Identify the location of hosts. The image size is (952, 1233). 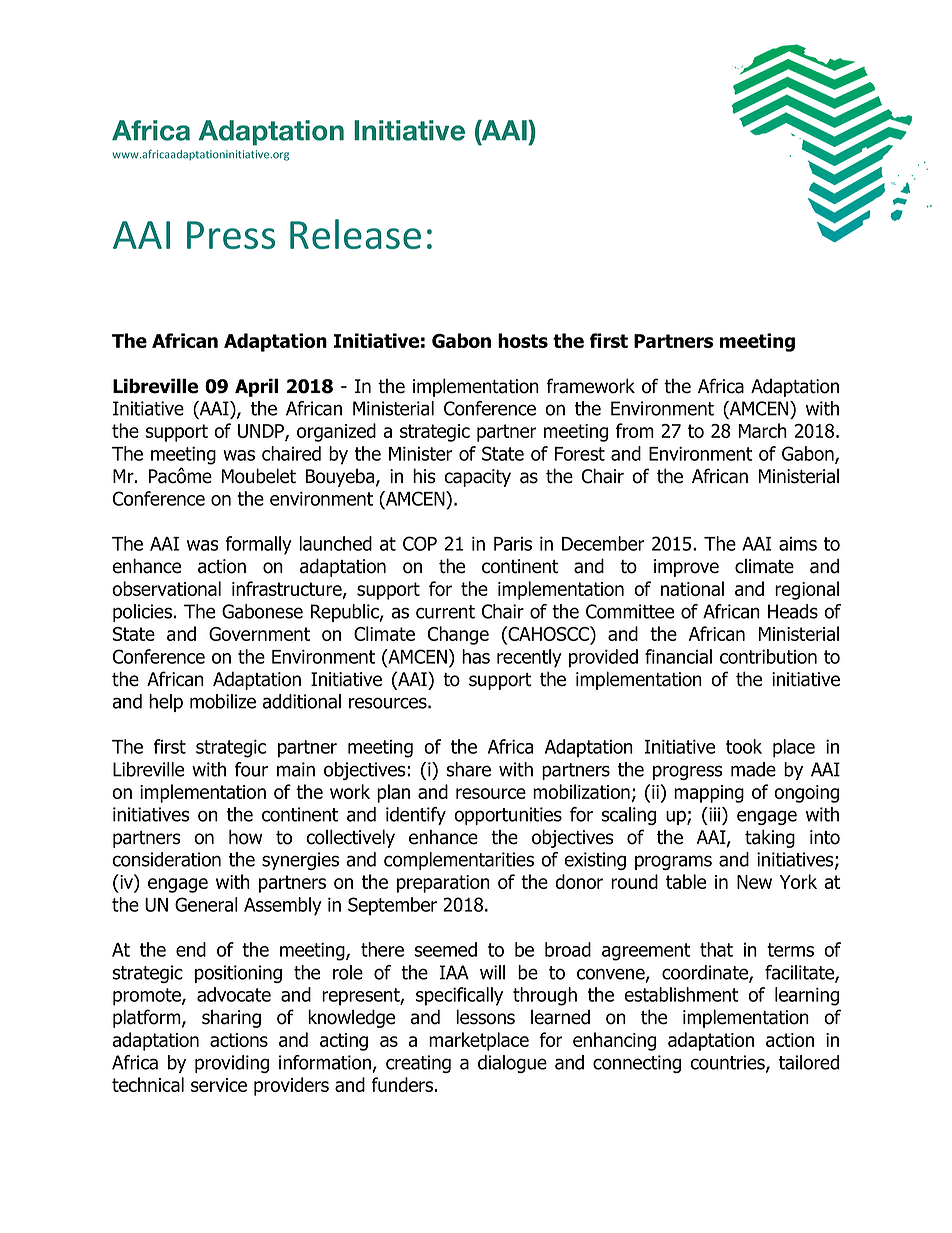
(523, 340).
